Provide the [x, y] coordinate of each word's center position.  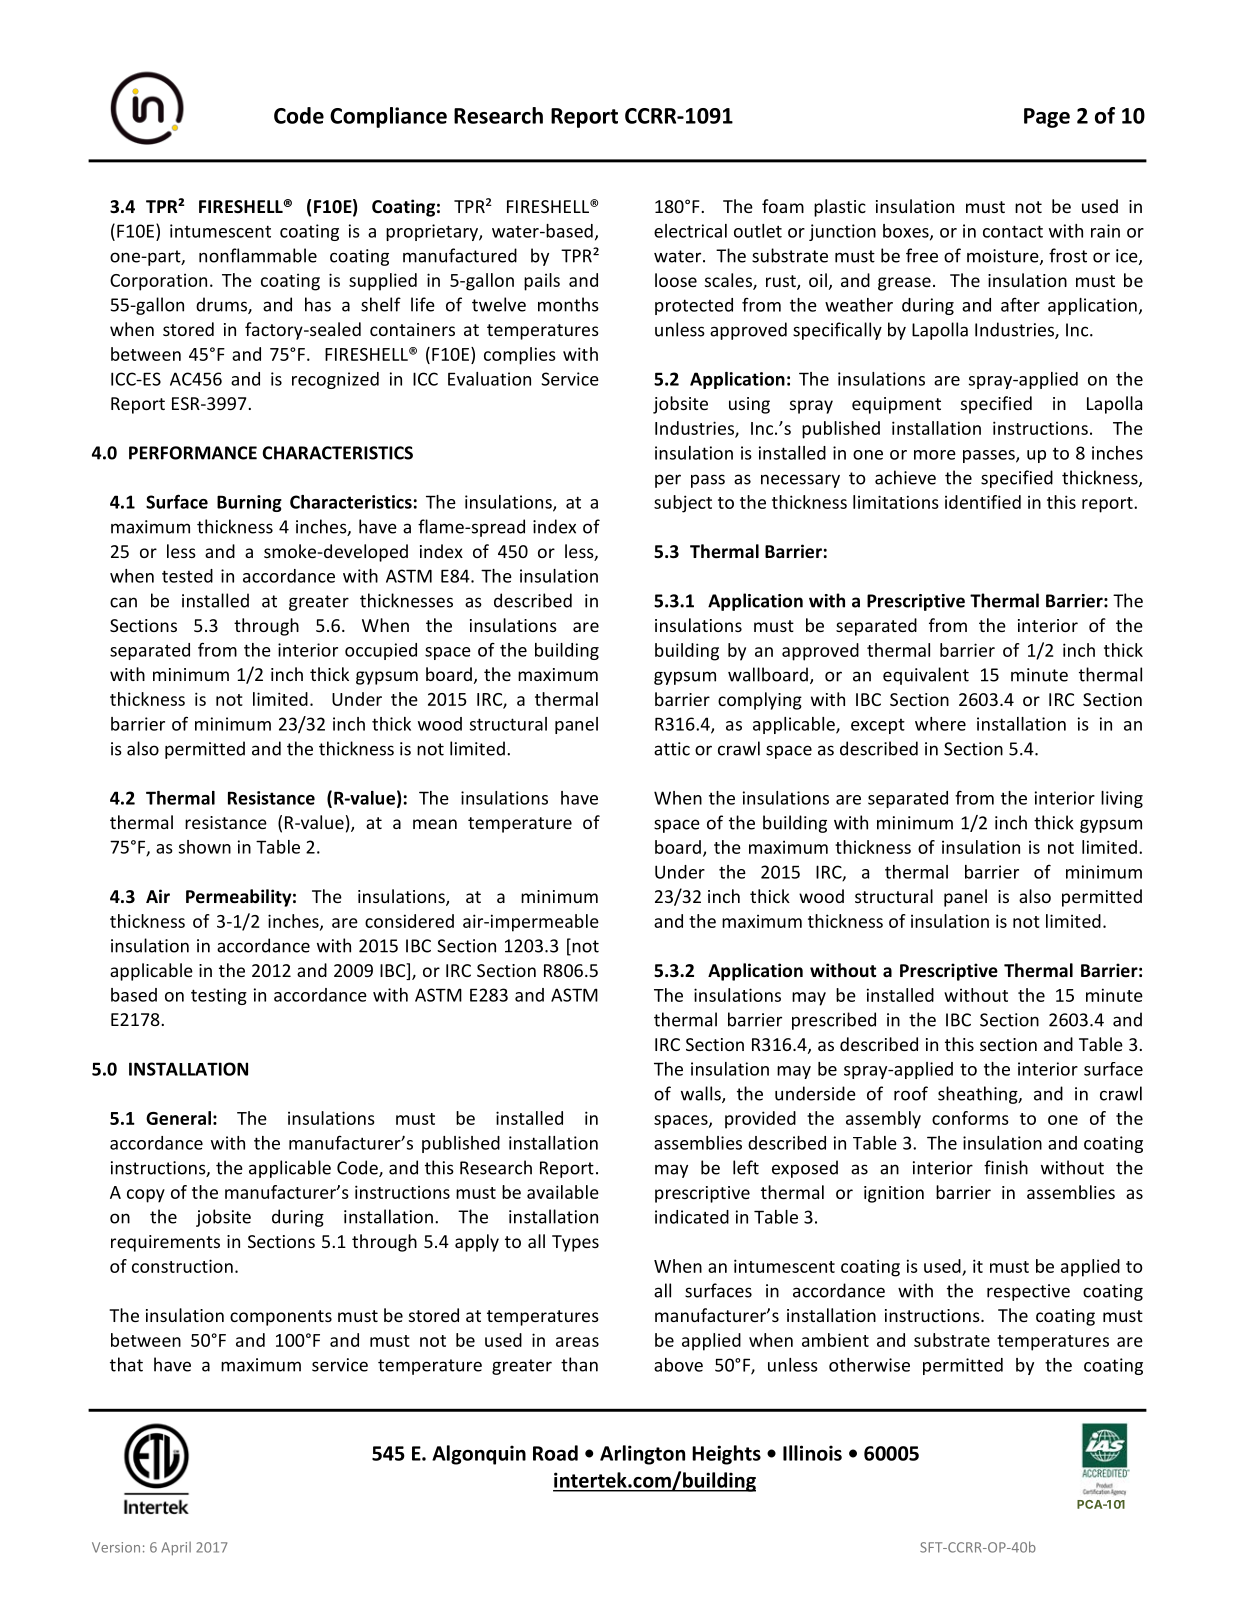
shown [205, 847]
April [176, 1548]
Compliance [388, 117]
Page [1047, 118]
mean [435, 824]
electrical [690, 231]
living [1122, 799]
